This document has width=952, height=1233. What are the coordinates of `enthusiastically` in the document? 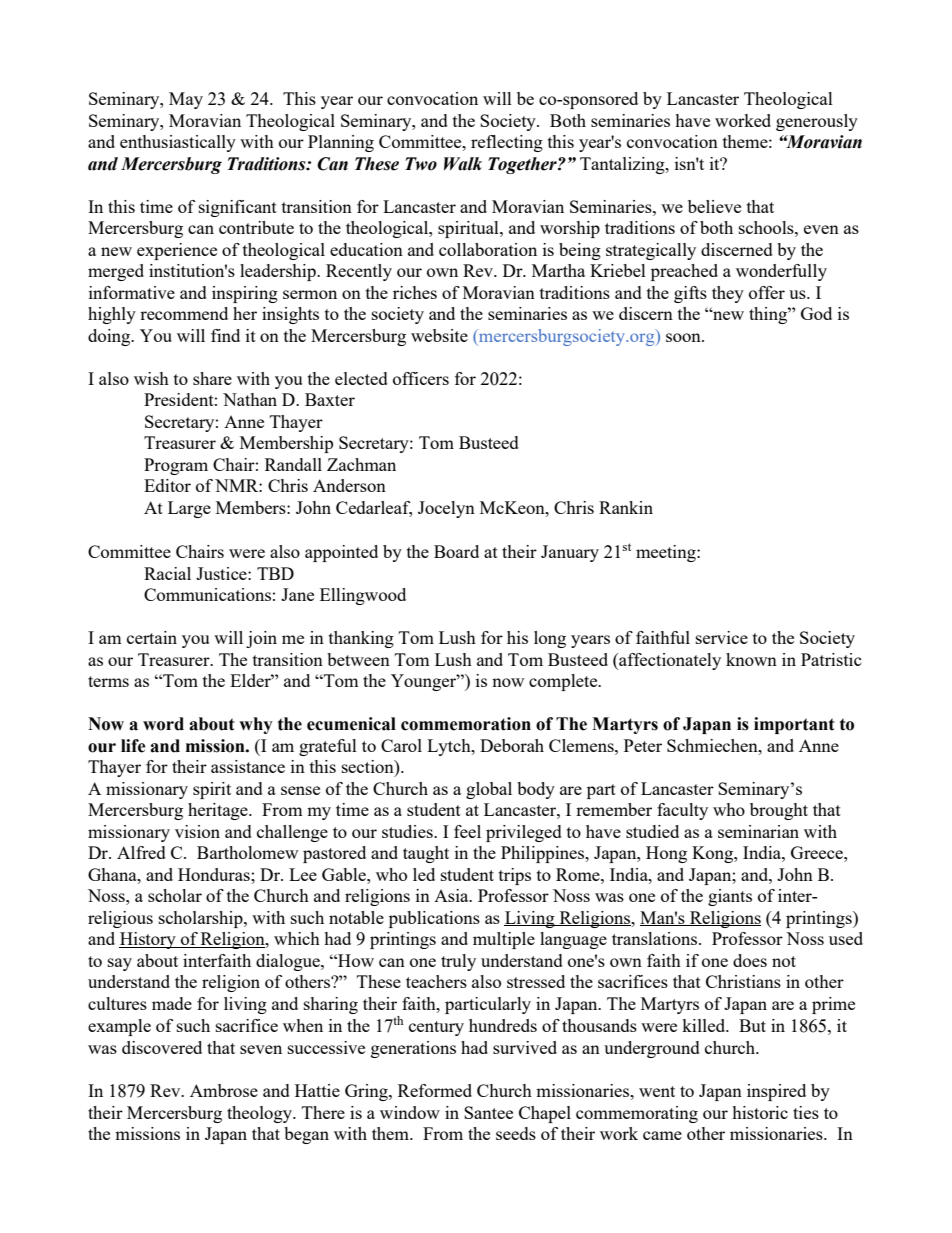 It's located at (178, 143).
